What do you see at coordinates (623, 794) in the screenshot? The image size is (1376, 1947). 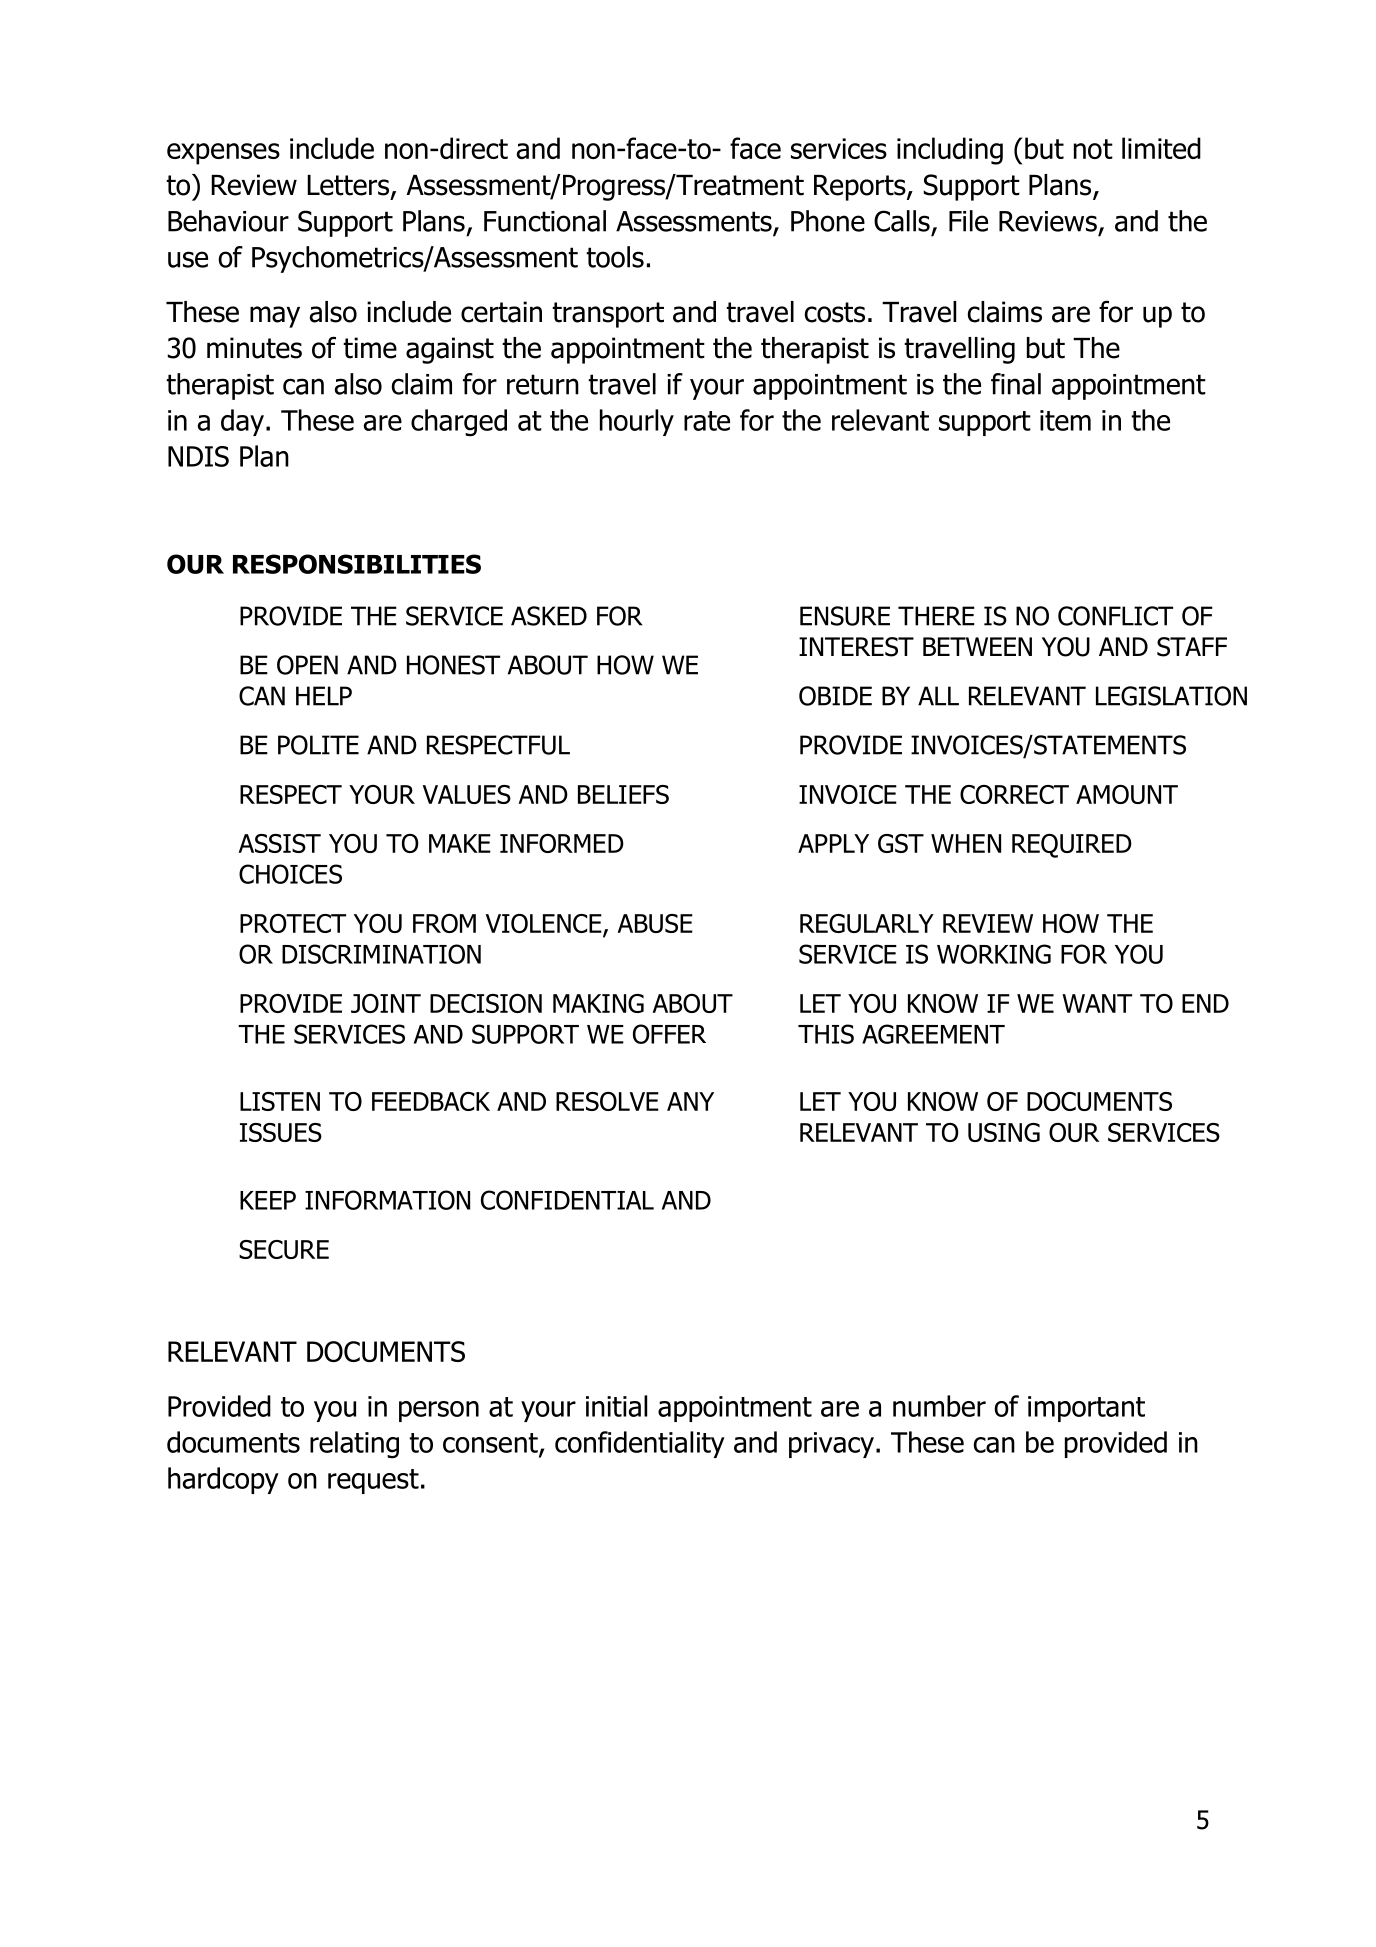 I see `BELIEFS` at bounding box center [623, 794].
